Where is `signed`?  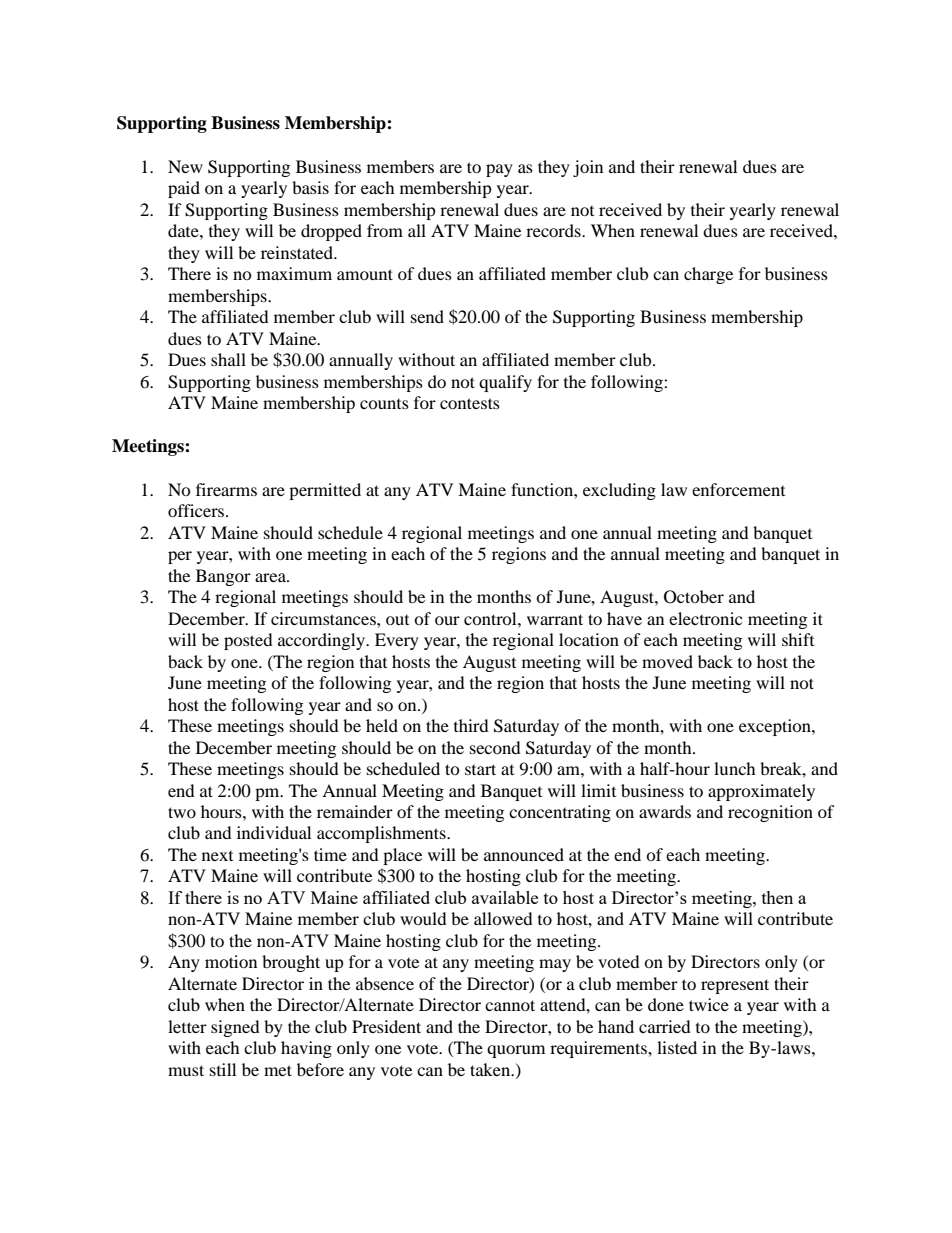 signed is located at coordinates (235, 1028).
